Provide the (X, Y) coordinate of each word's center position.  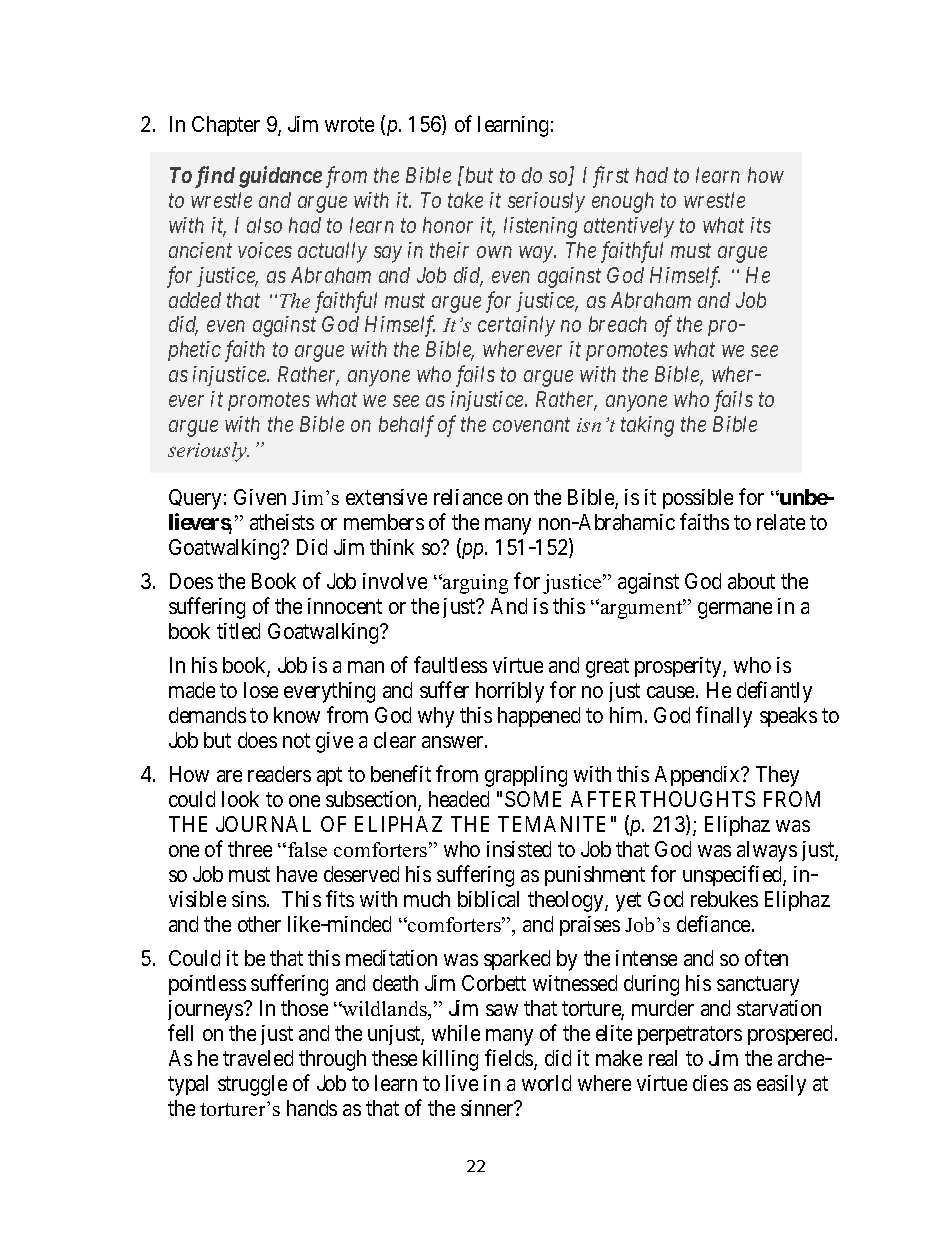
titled (238, 631)
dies (710, 1083)
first (611, 177)
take (465, 200)
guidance (280, 177)
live (462, 1083)
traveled (258, 1058)
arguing (474, 584)
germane (735, 610)
